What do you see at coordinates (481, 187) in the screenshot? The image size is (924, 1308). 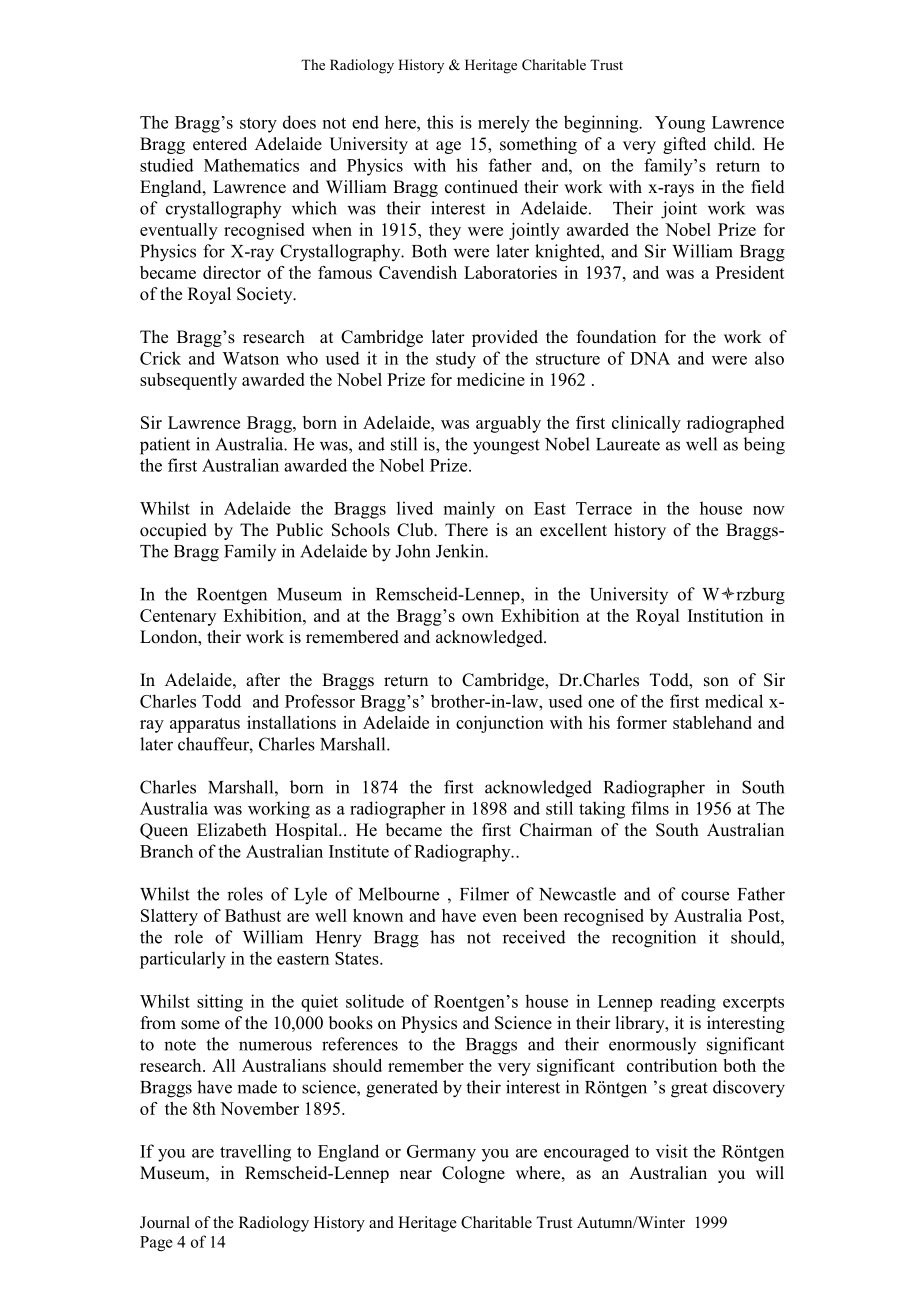 I see `continued` at bounding box center [481, 187].
